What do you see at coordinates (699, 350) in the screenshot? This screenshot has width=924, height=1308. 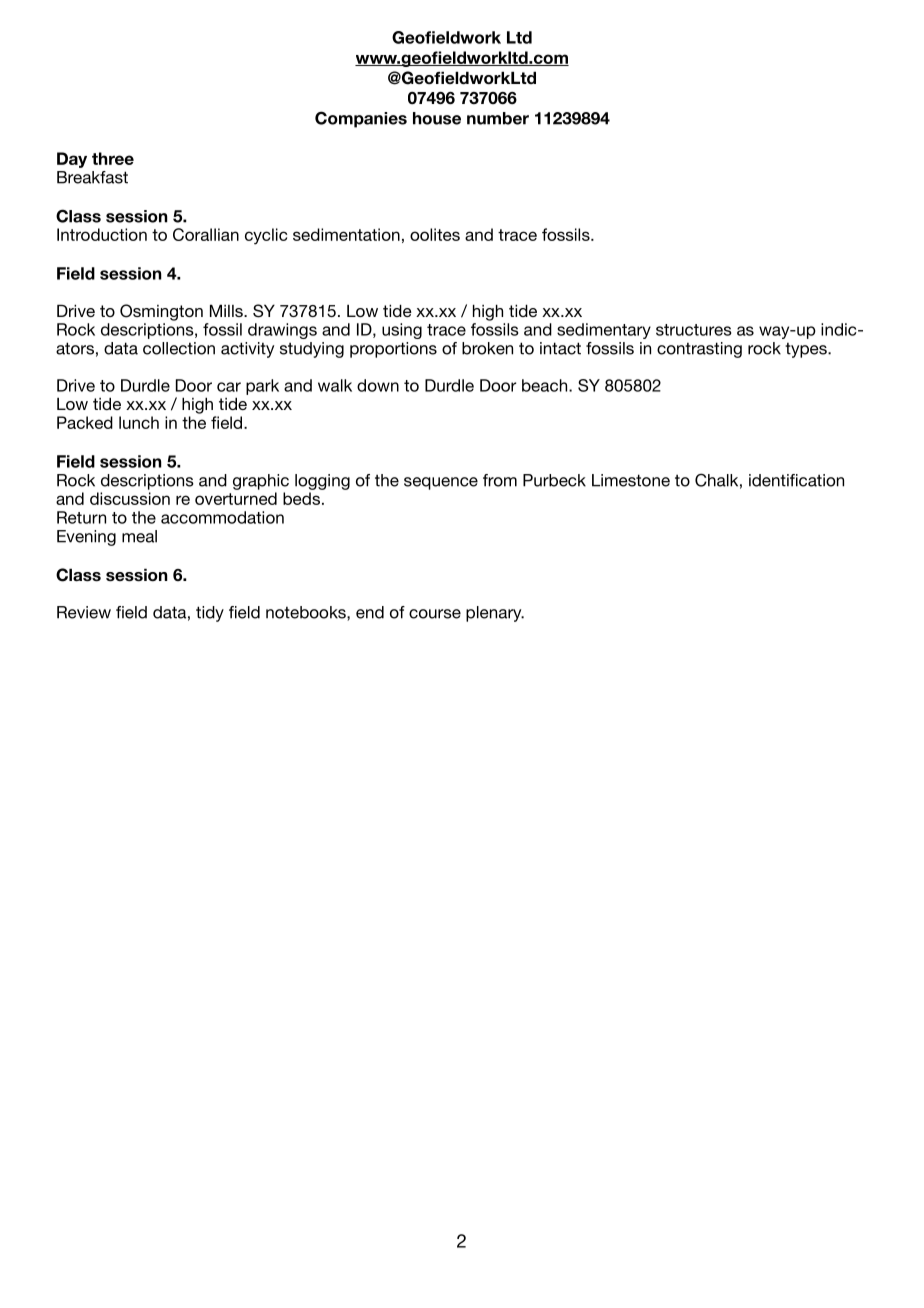 I see `contrasting` at bounding box center [699, 350].
